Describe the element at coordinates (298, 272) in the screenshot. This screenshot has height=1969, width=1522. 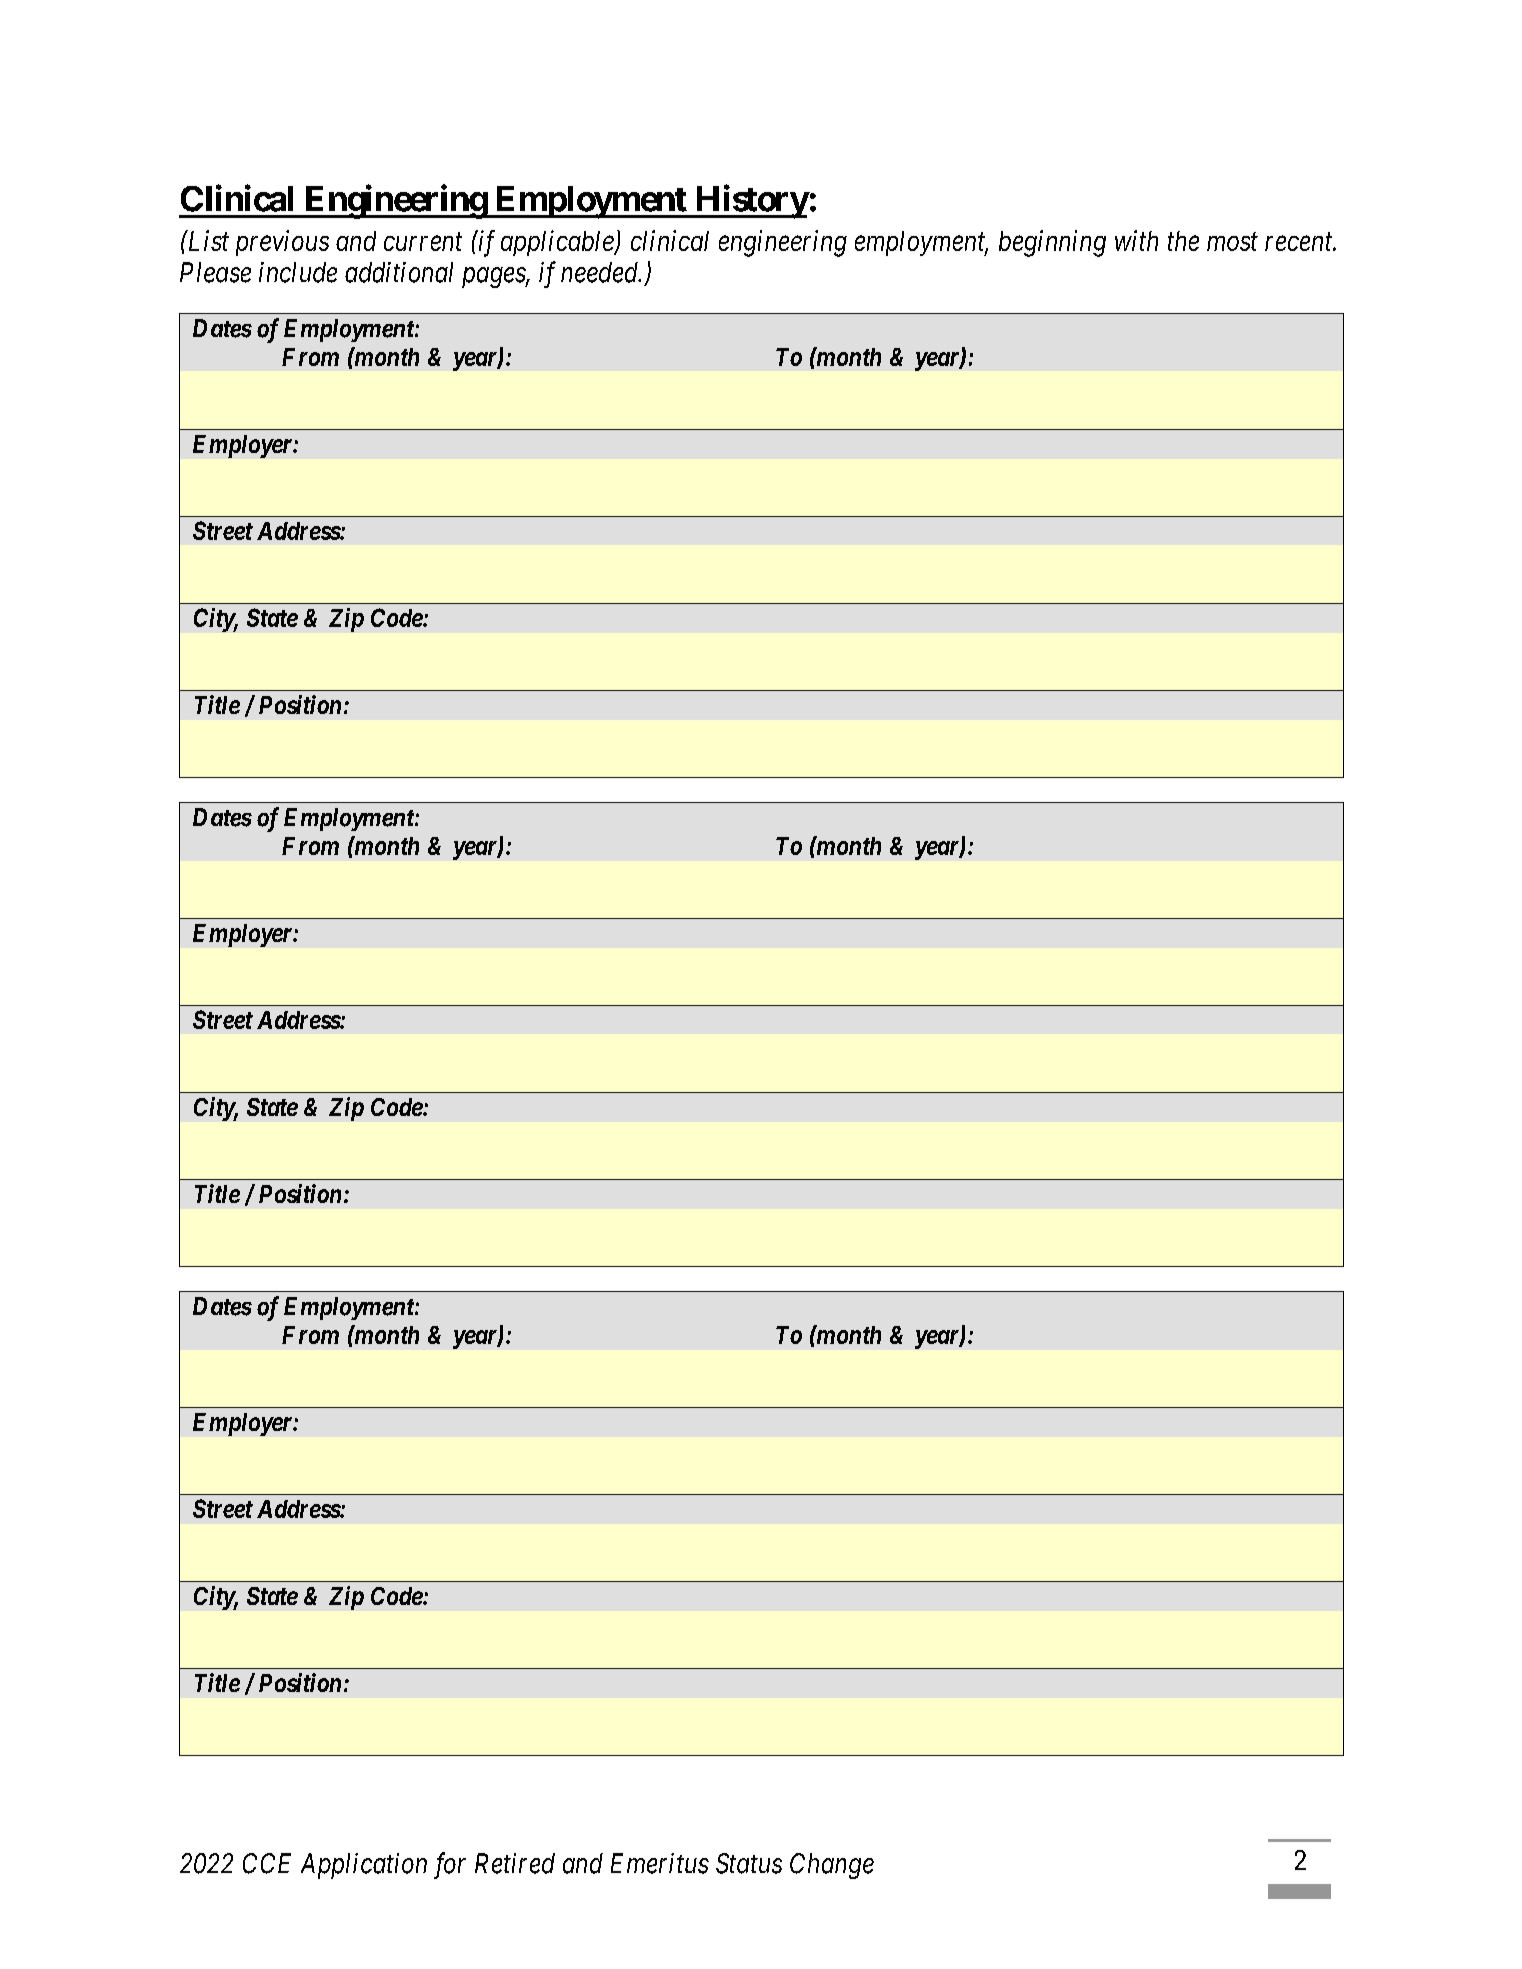
I see `include` at that location.
